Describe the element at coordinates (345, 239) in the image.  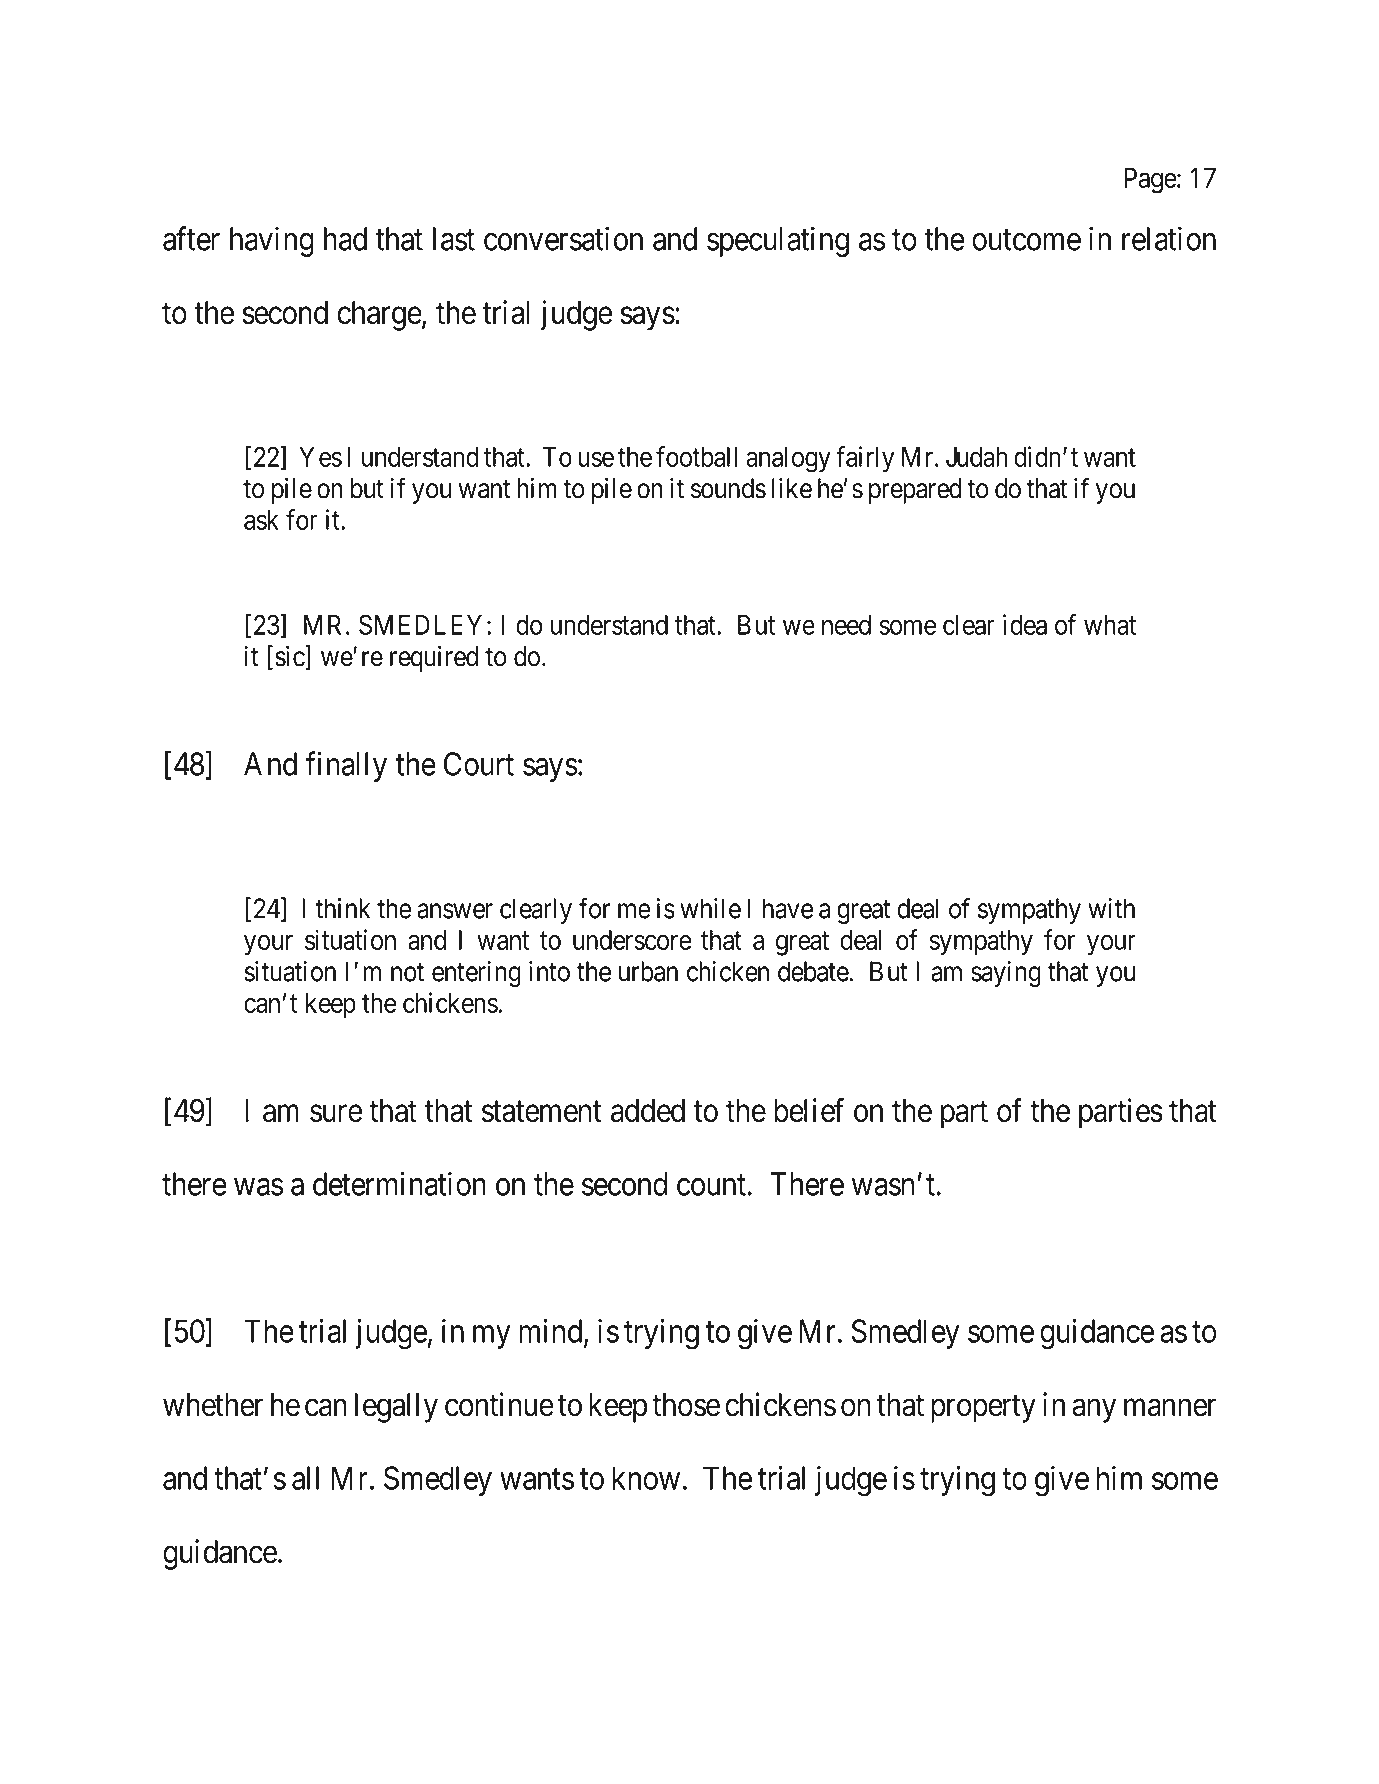
I see `had` at that location.
